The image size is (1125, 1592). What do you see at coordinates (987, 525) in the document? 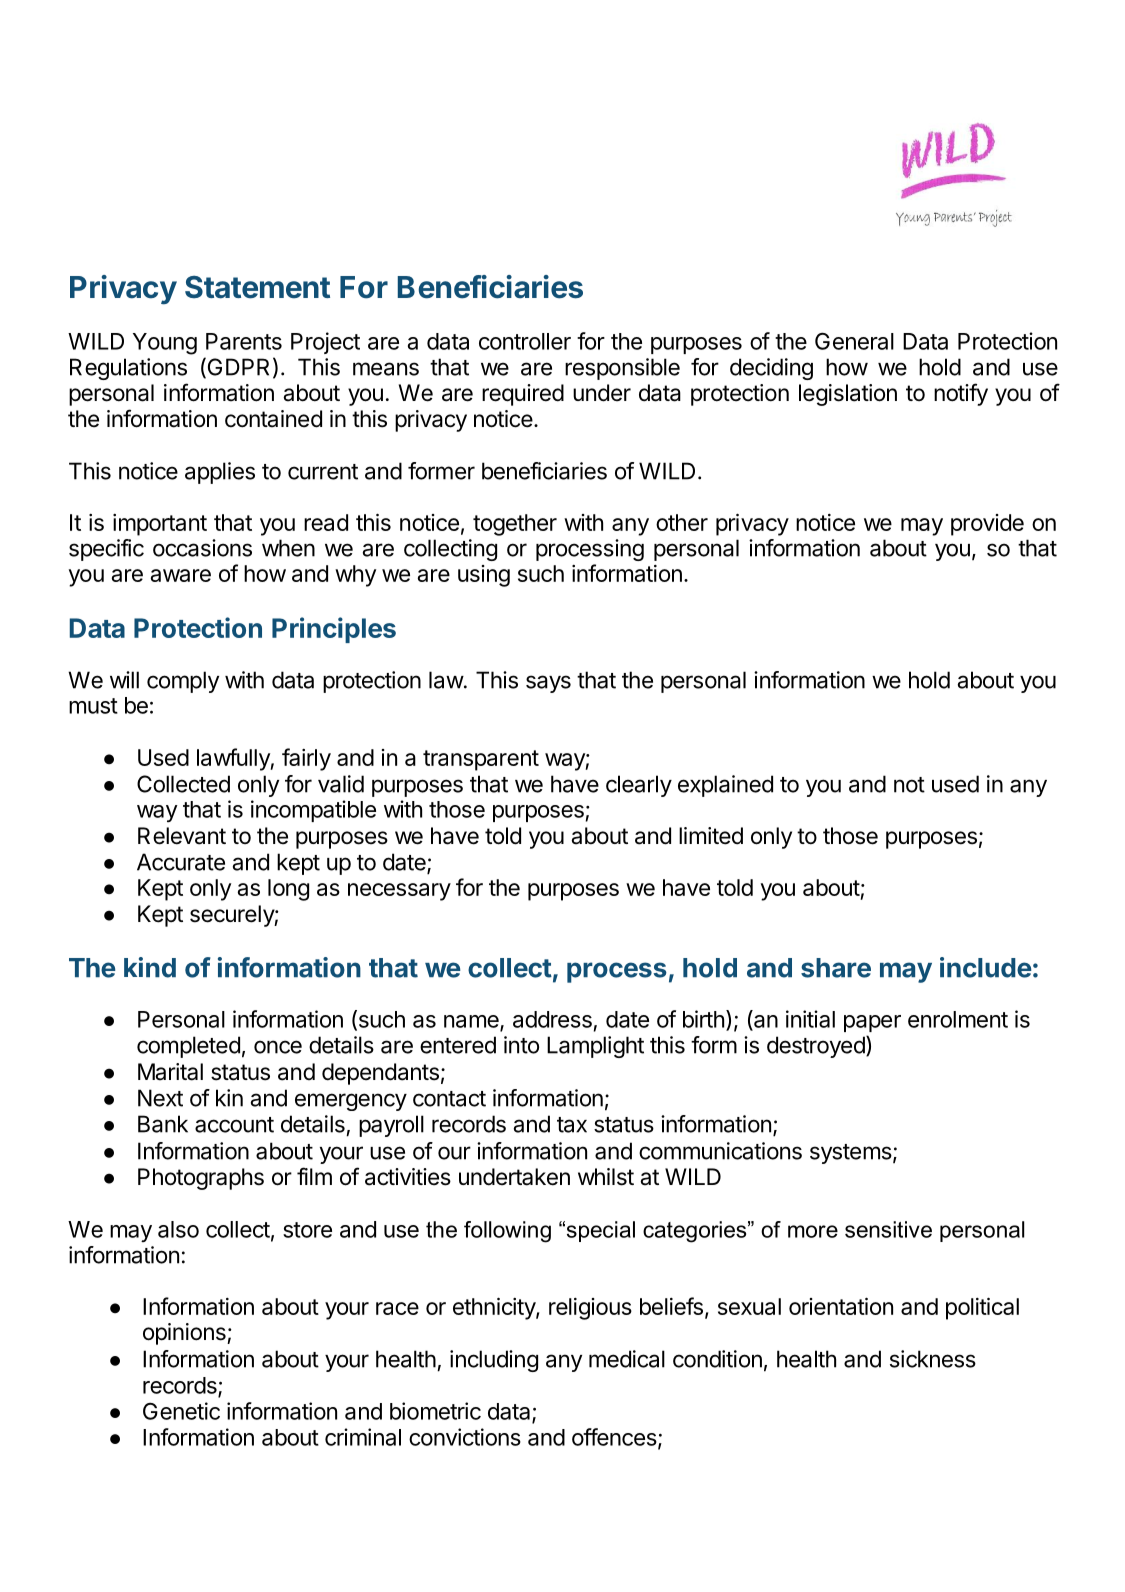
I see `provide` at bounding box center [987, 525].
